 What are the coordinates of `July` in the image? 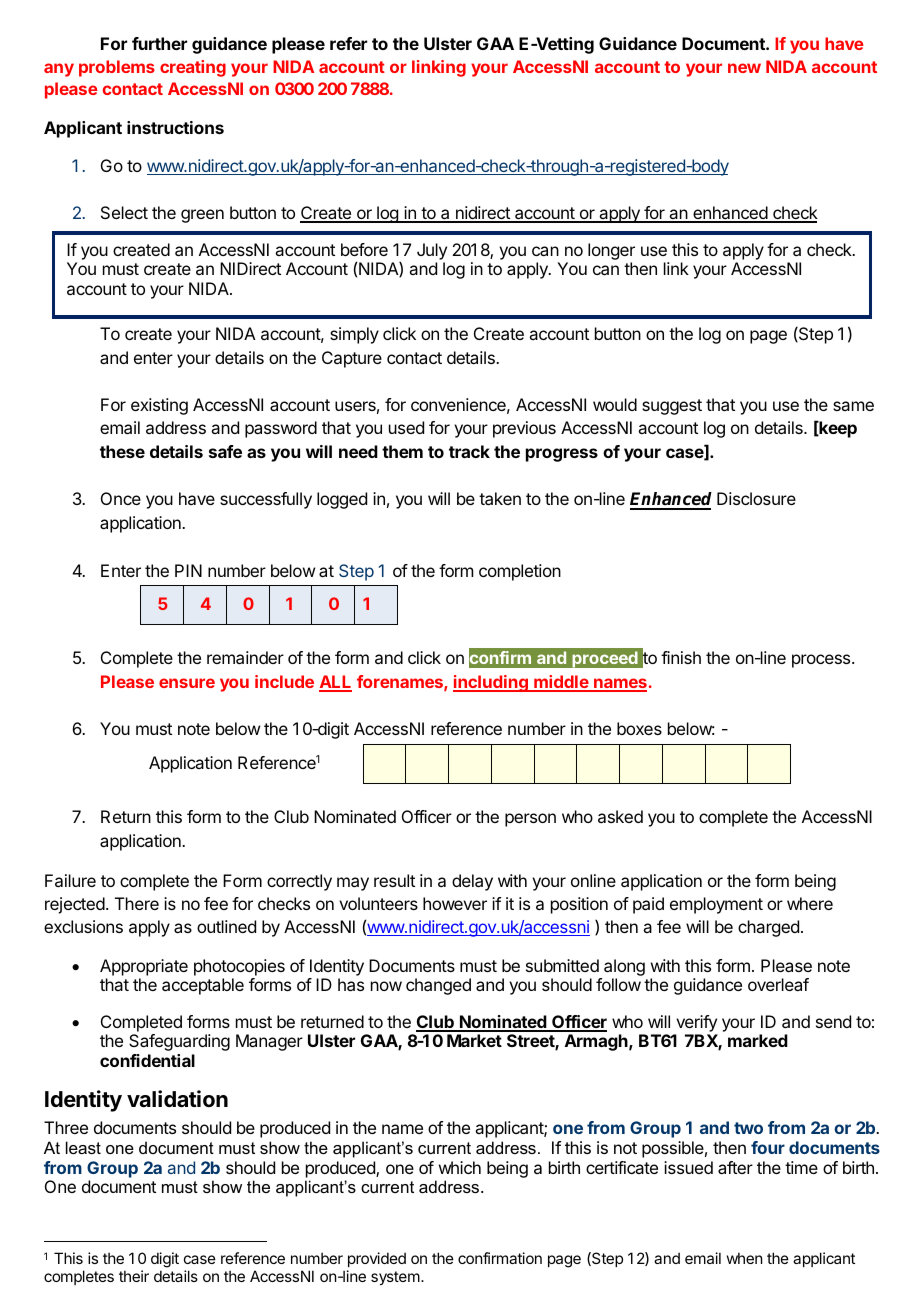 It's located at (432, 251).
